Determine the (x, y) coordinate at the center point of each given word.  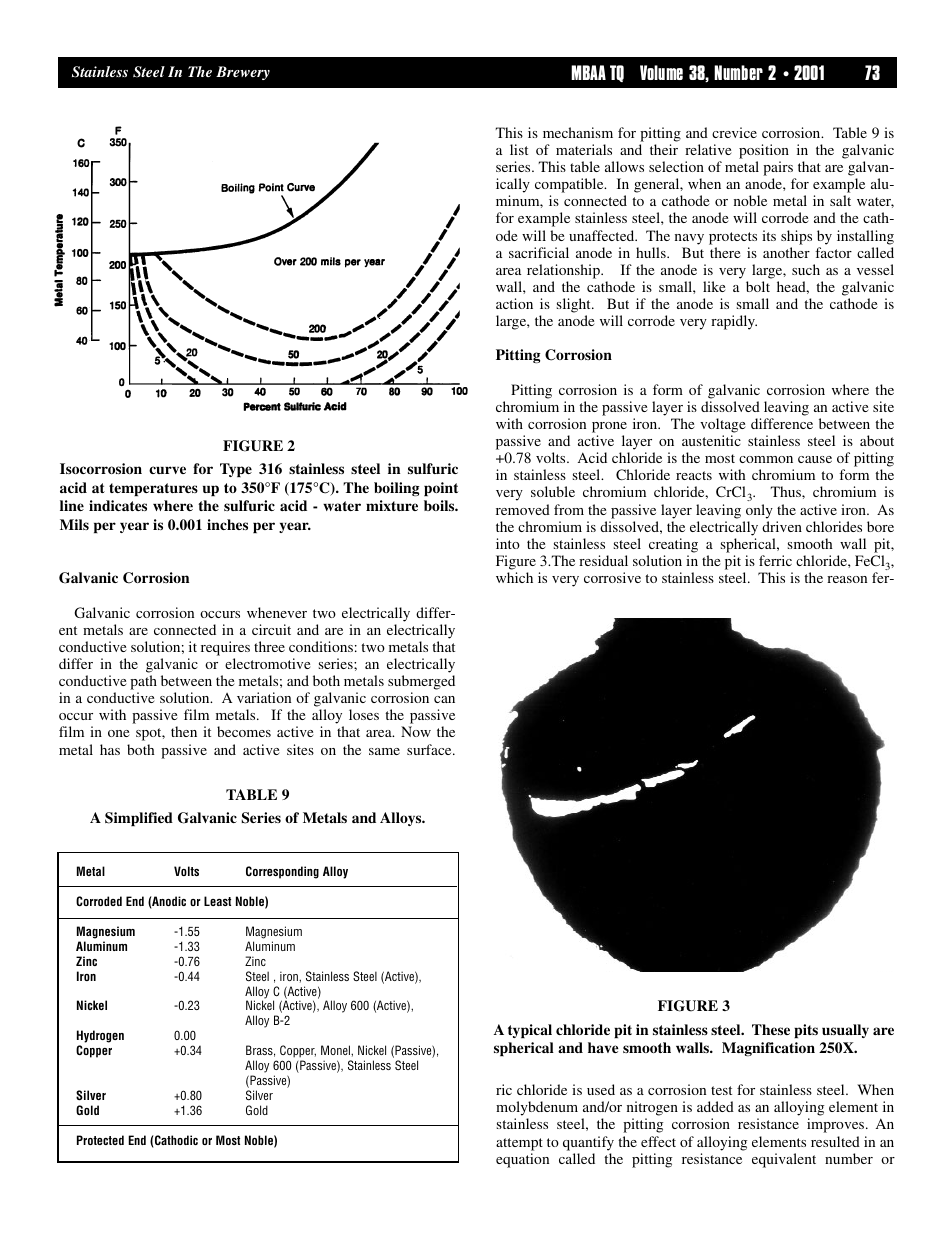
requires (225, 648)
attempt (519, 1144)
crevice (734, 132)
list (519, 149)
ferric (775, 560)
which (514, 577)
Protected (100, 1140)
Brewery (243, 73)
